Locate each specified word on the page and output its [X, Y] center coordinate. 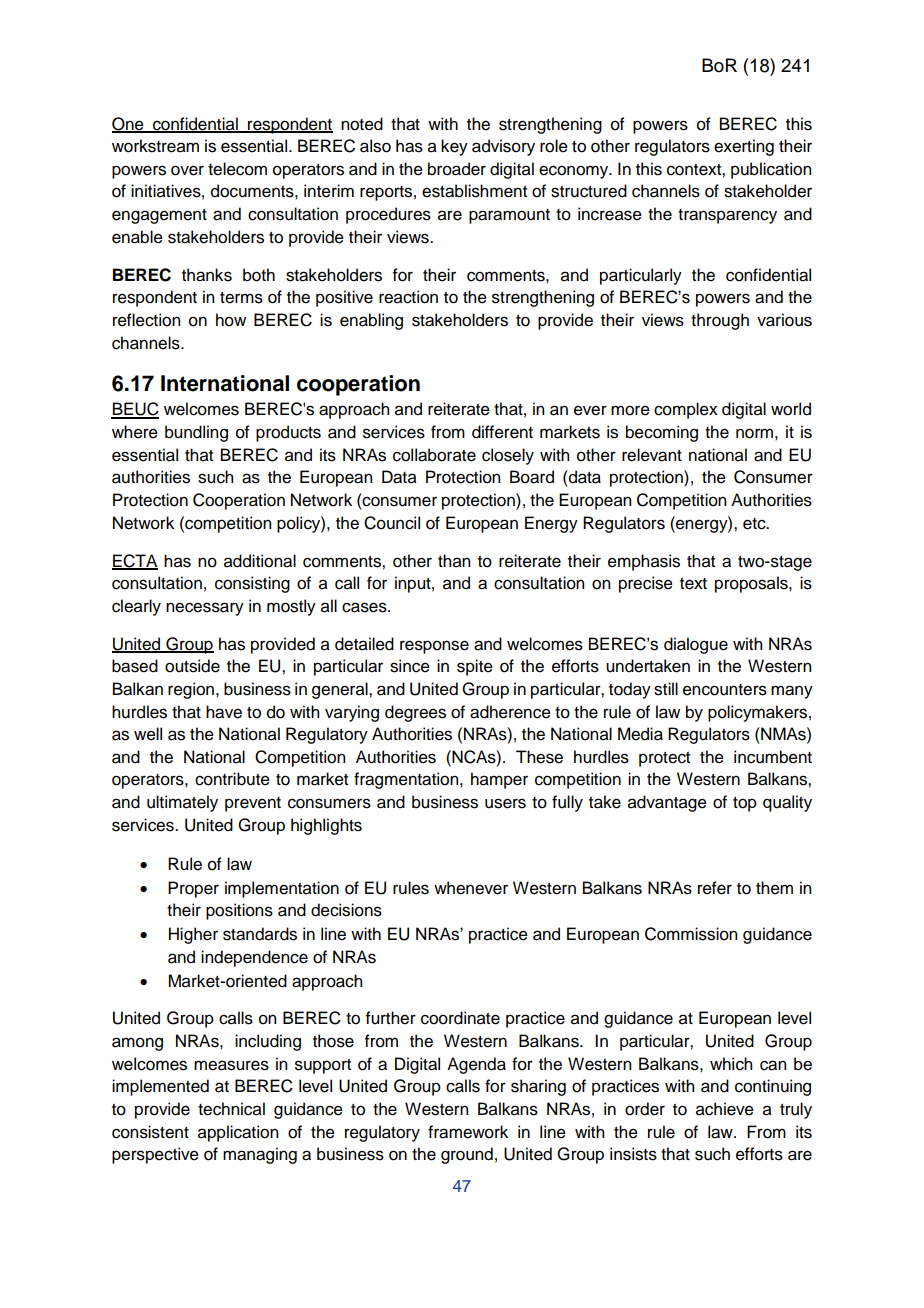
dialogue [696, 645]
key [454, 147]
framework [468, 1132]
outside [192, 666]
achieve [725, 1109]
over [187, 170]
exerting [744, 147]
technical [231, 1109]
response [434, 647]
